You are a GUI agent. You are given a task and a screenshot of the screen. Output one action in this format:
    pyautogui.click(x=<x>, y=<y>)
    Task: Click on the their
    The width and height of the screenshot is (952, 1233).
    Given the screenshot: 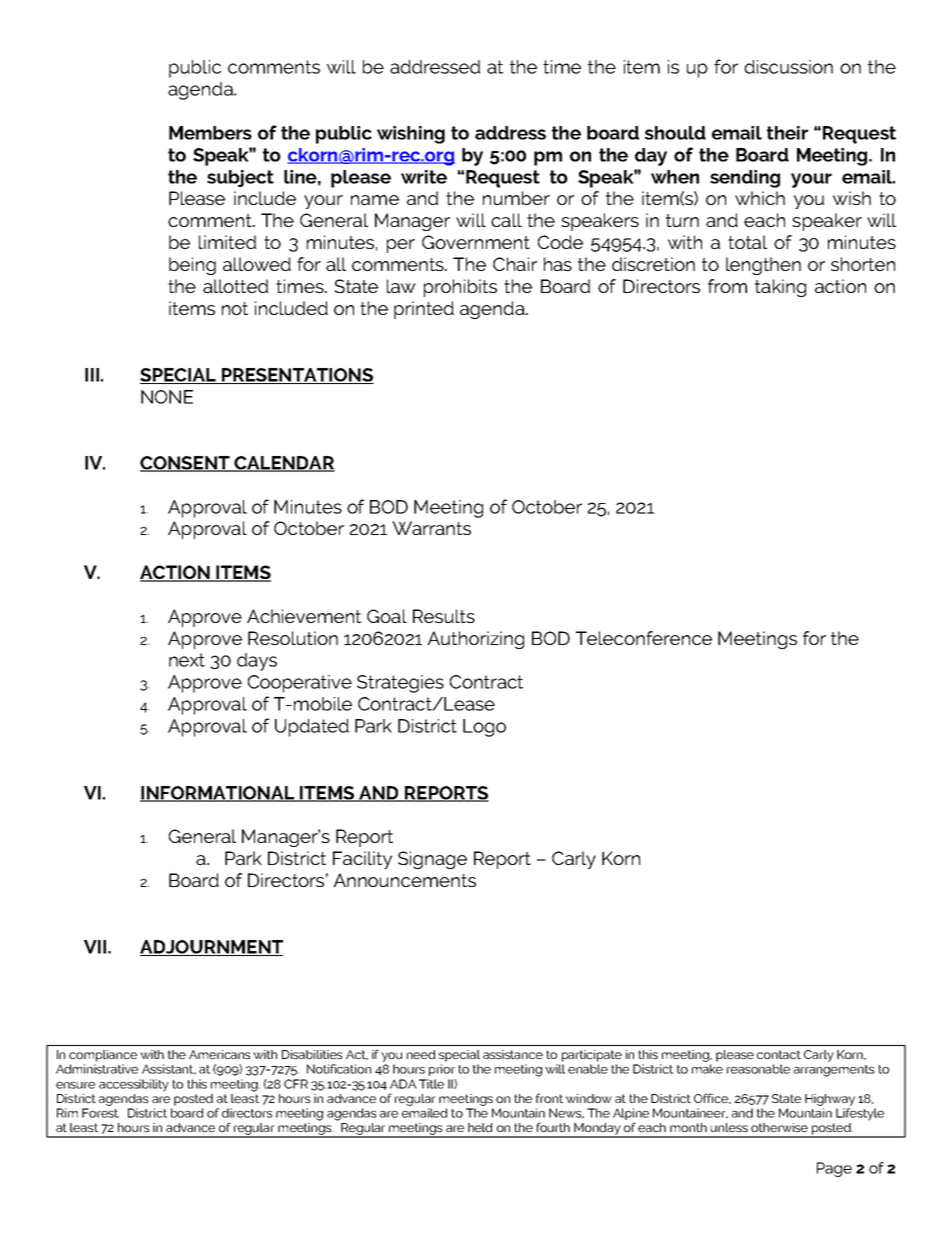 What is the action you would take?
    pyautogui.click(x=787, y=133)
